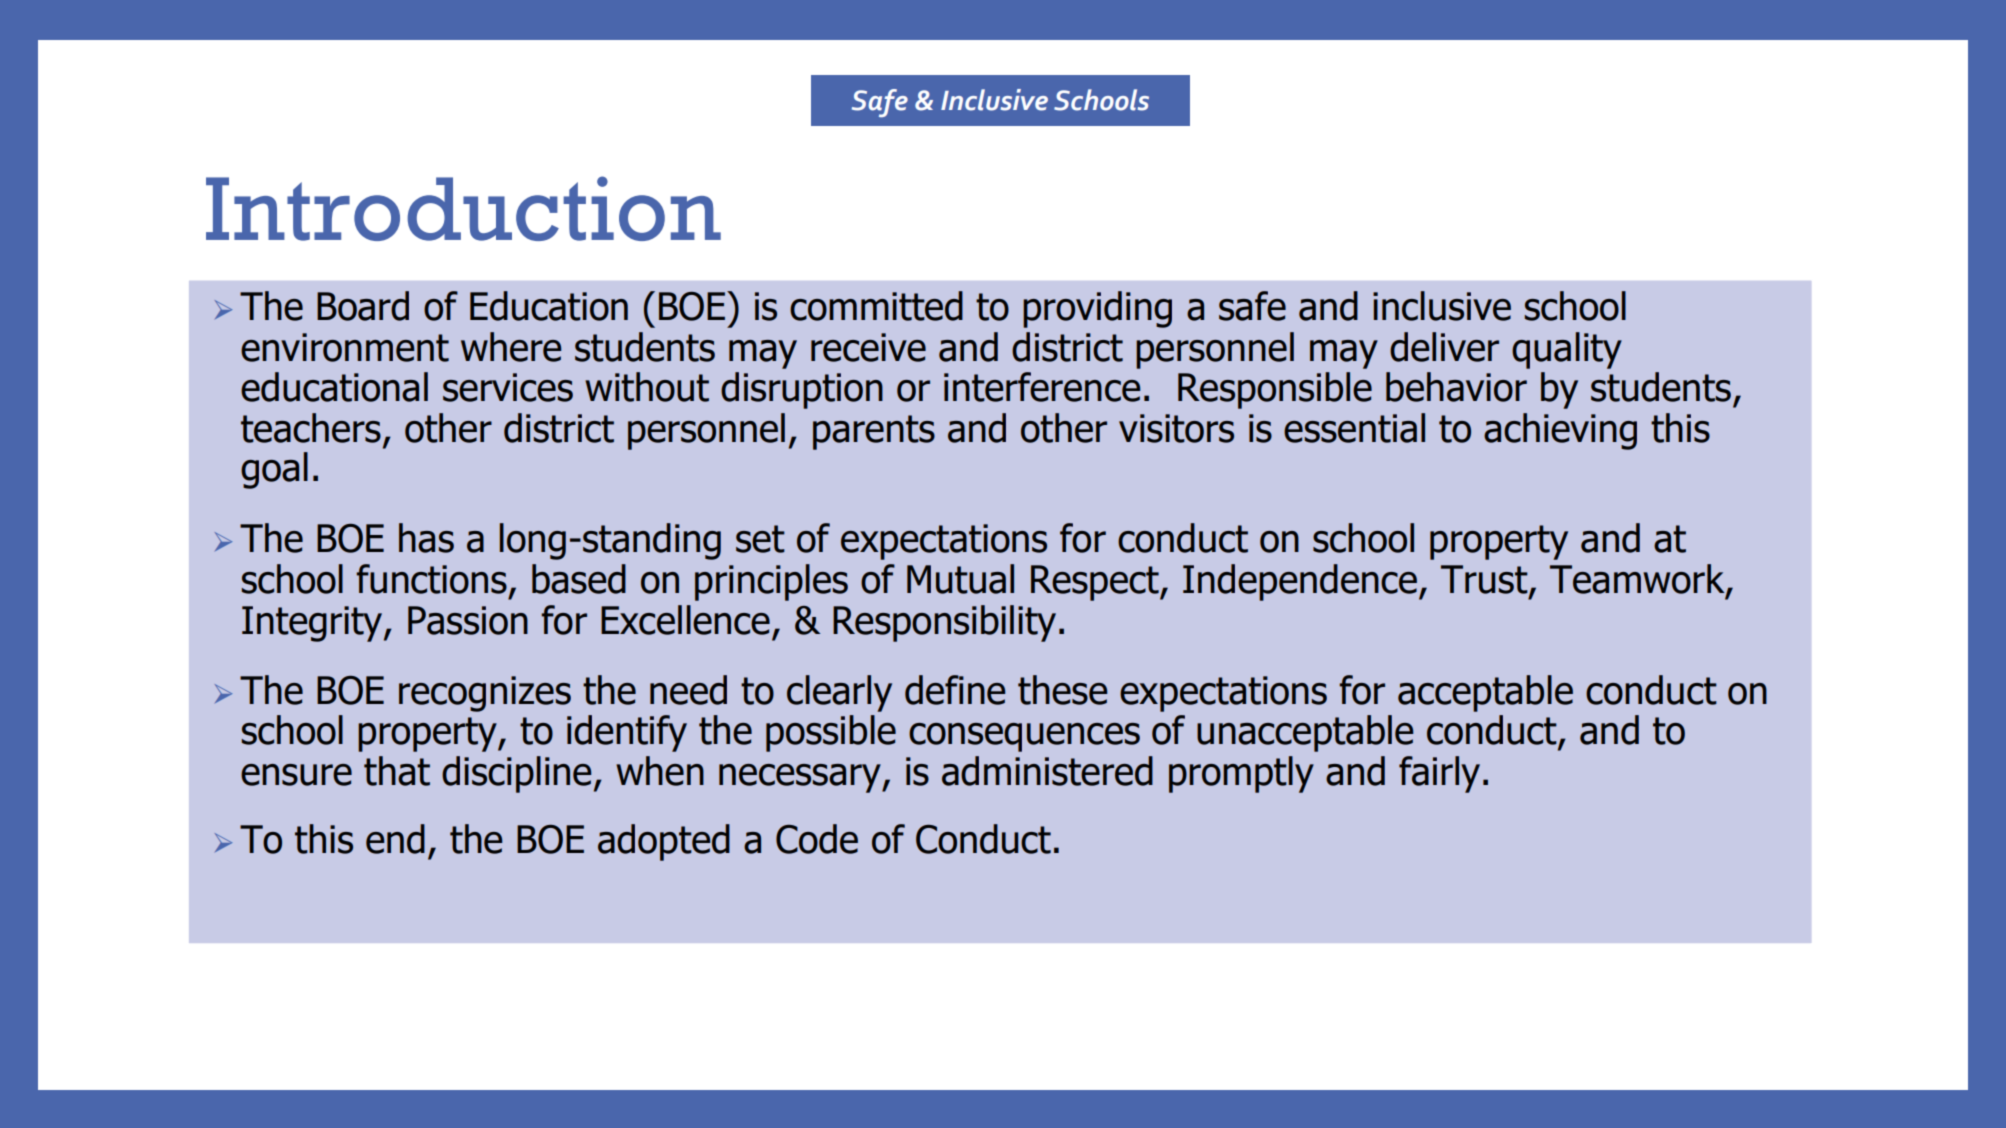 The width and height of the page is (2006, 1128). I want to click on committed, so click(876, 306).
